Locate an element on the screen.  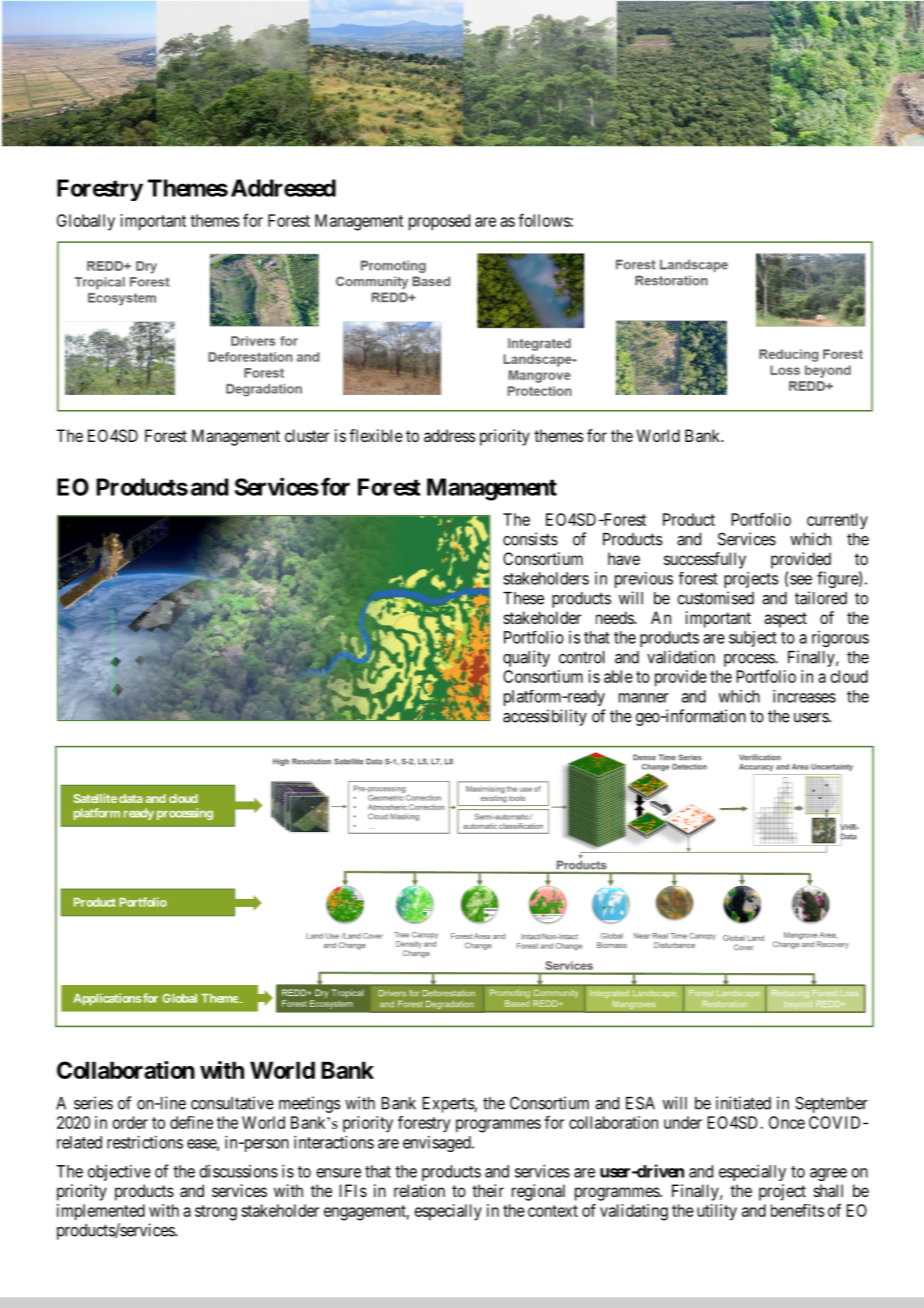
accessibility is located at coordinates (545, 717).
